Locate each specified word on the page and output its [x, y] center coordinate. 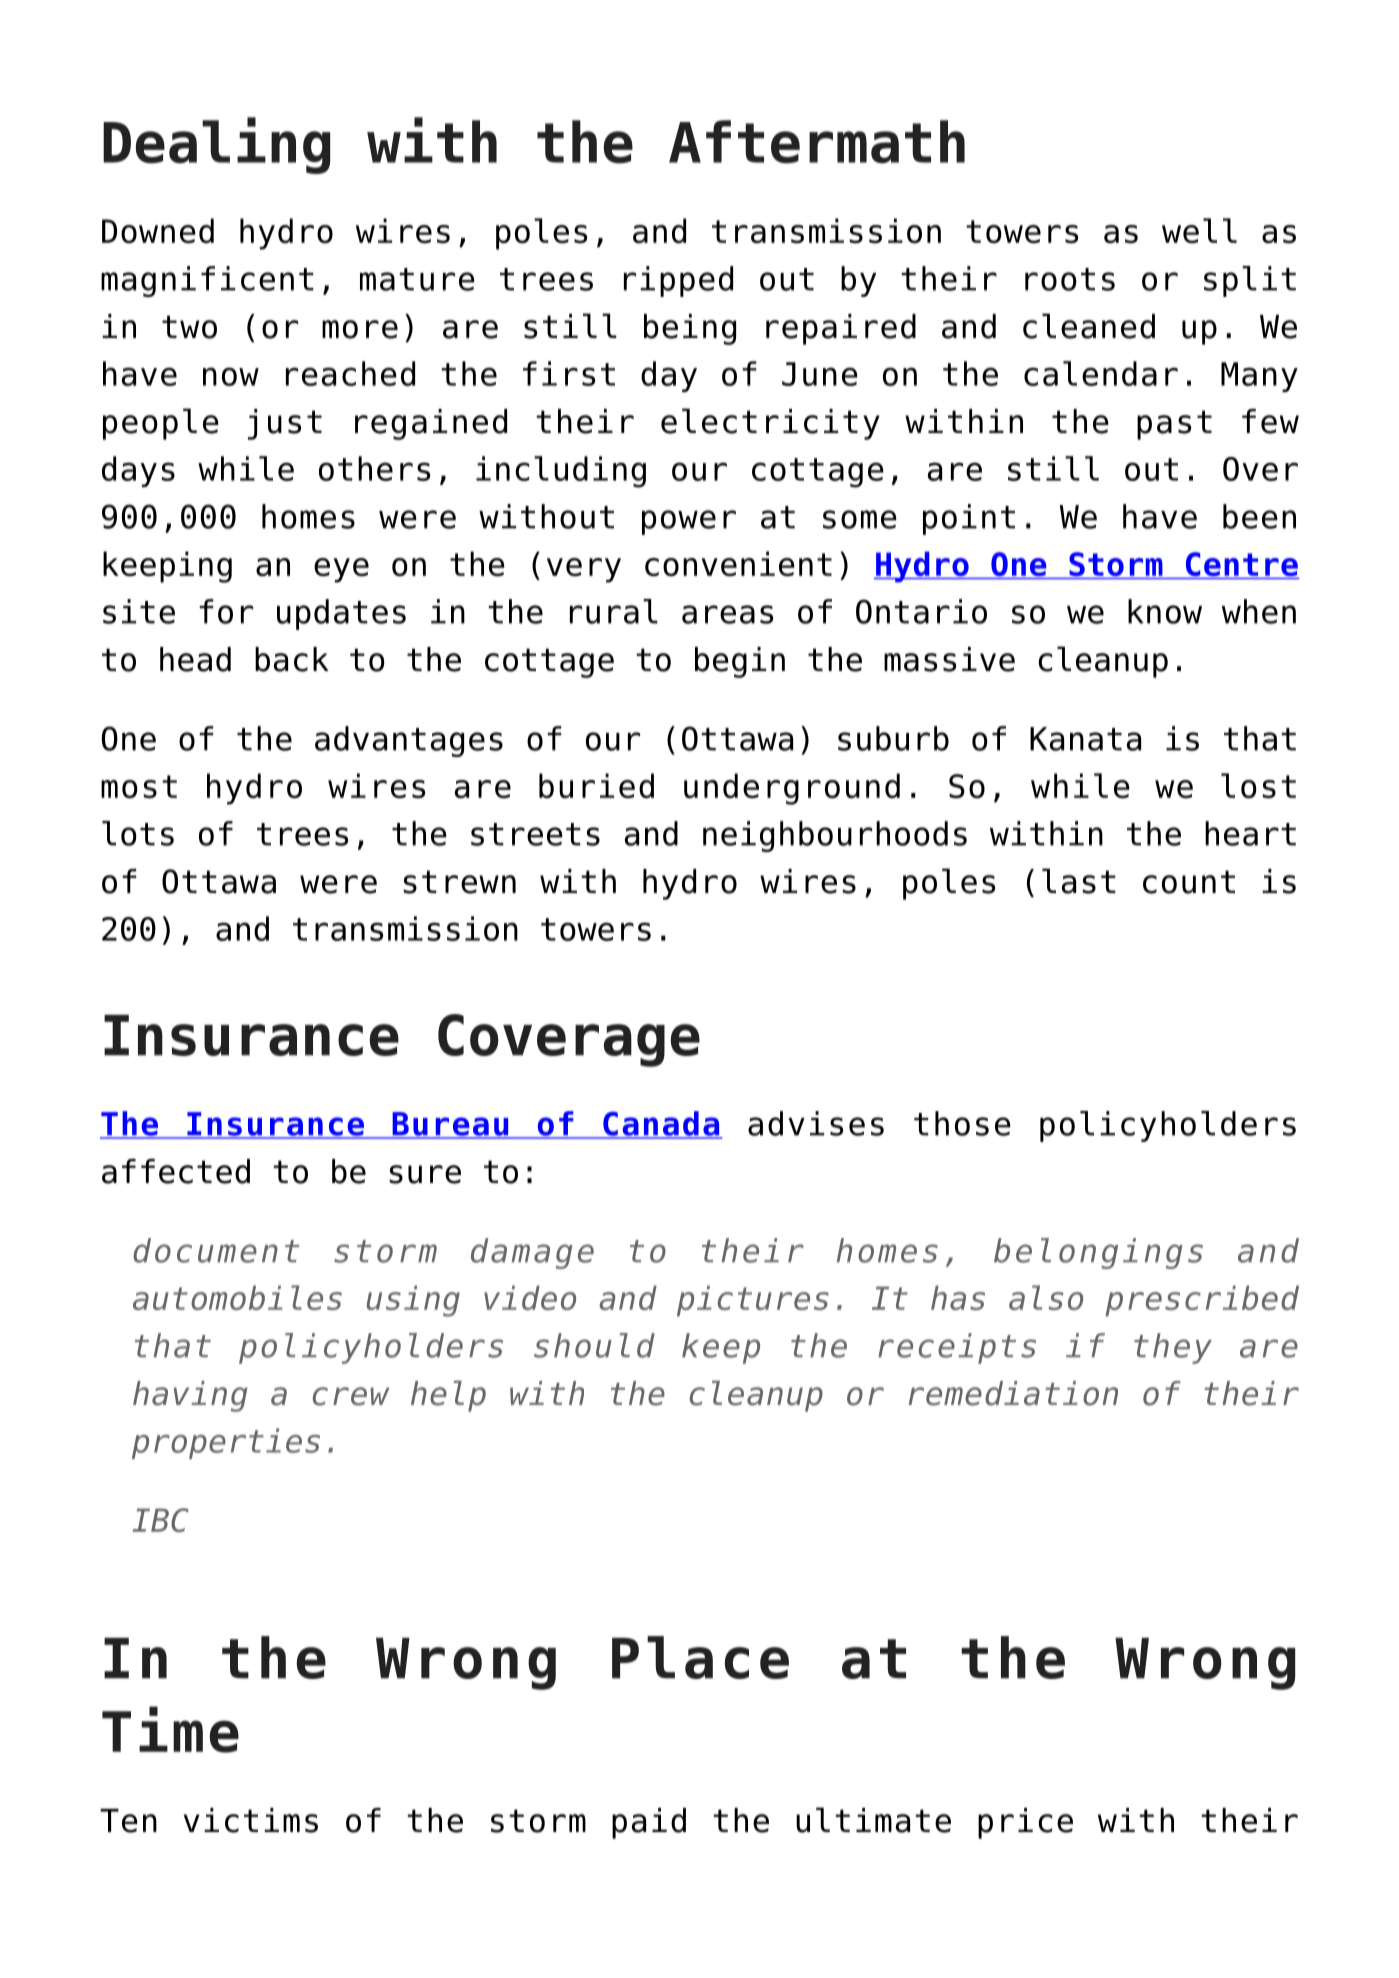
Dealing [216, 145]
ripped [678, 281]
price [1025, 1823]
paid [649, 1823]
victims [251, 1820]
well [1199, 230]
